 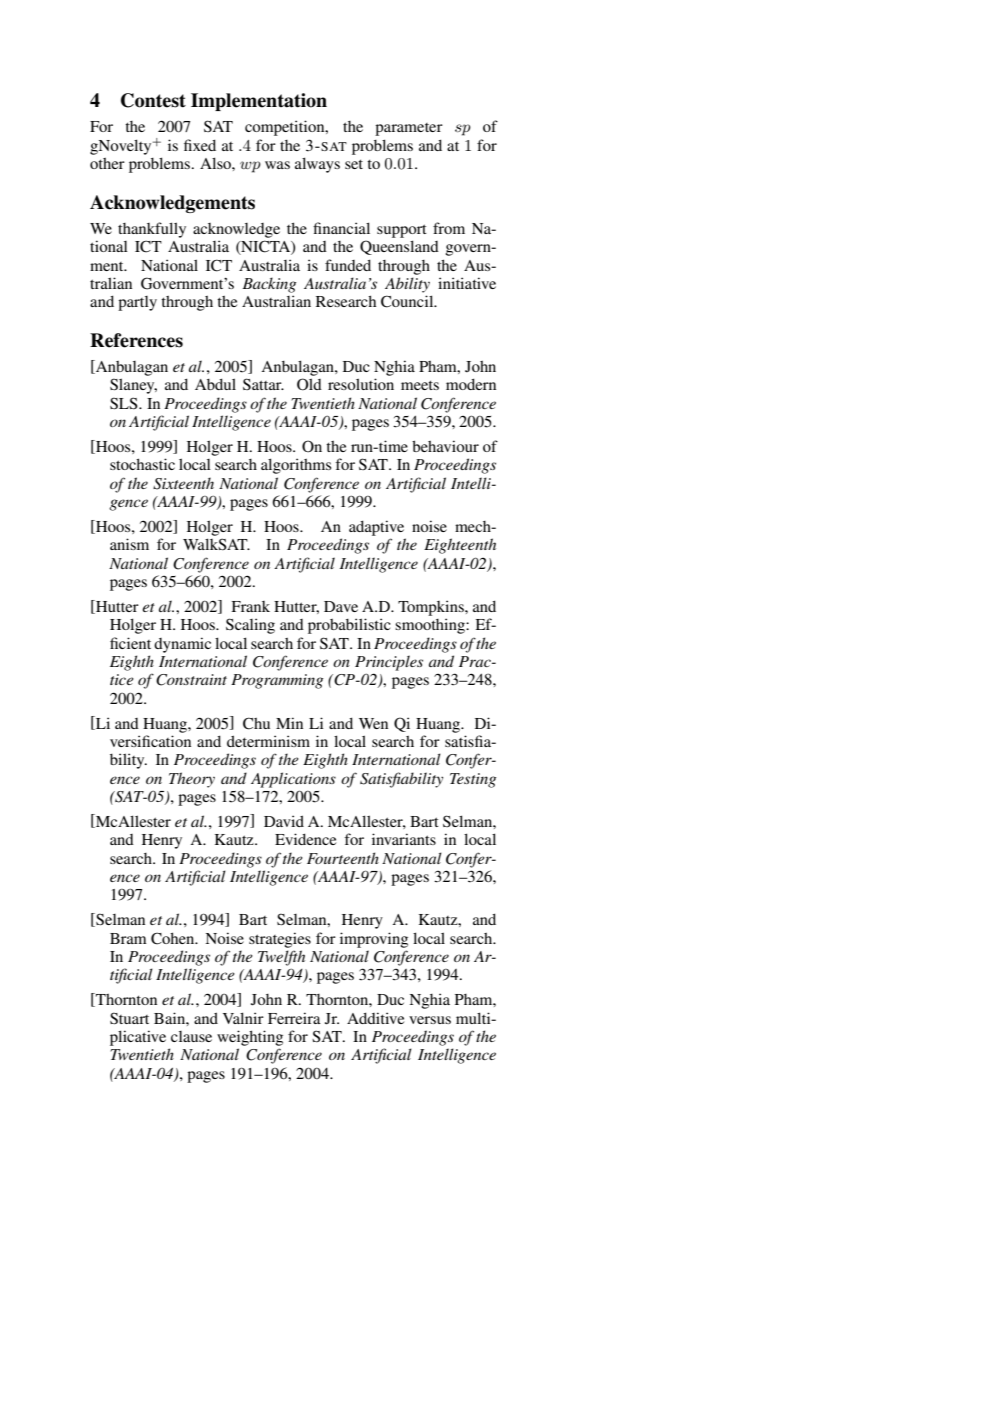 I want to click on Applications, so click(x=293, y=780).
